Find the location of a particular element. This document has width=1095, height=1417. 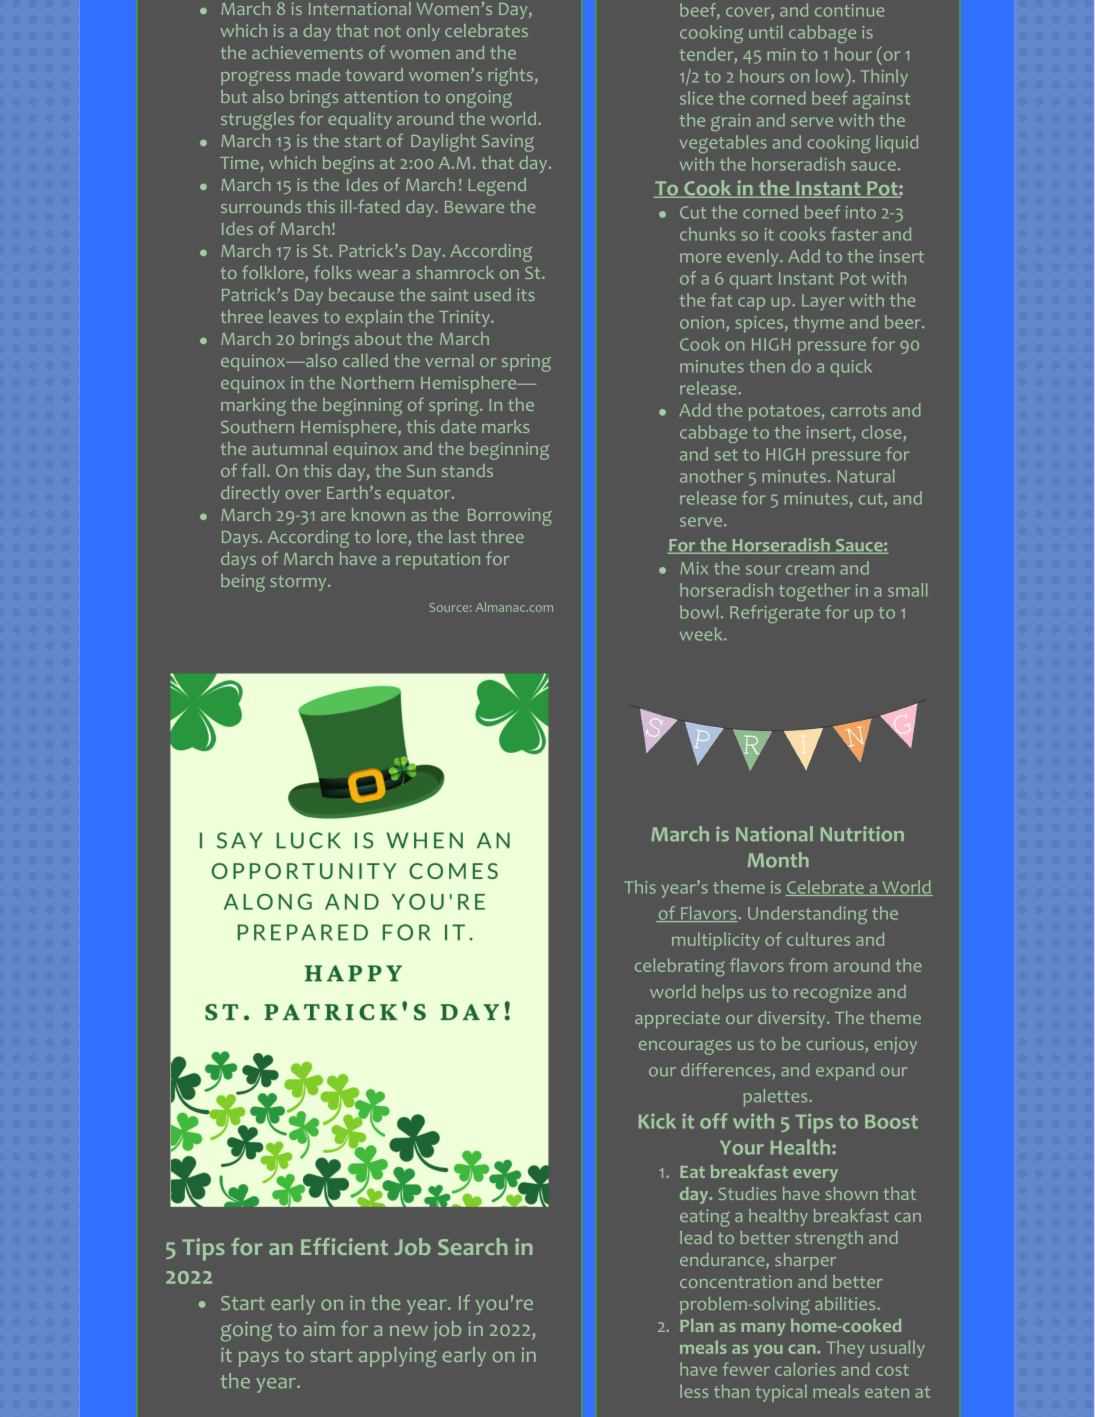

week is located at coordinates (702, 634).
